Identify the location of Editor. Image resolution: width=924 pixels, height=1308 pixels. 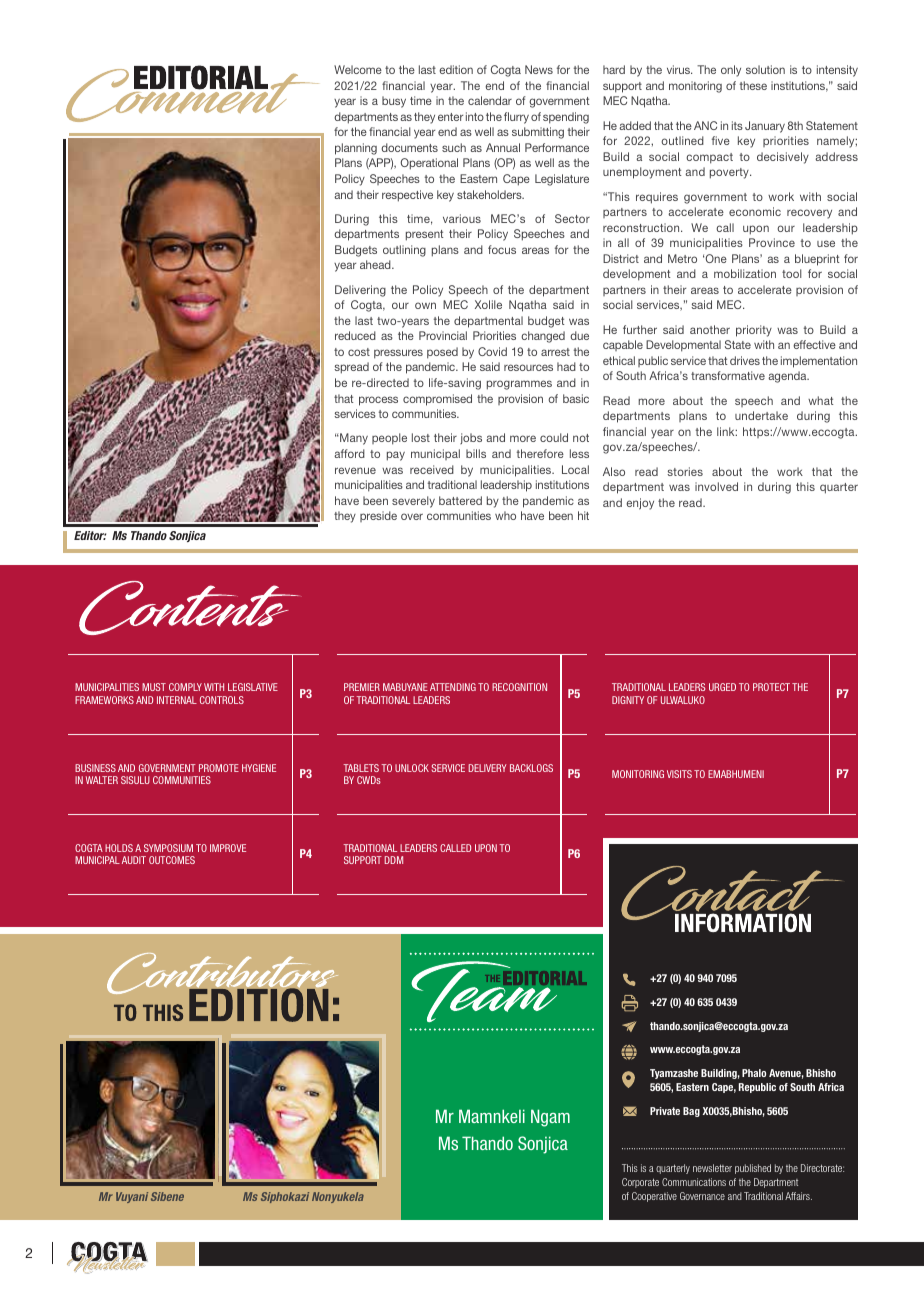
(90, 535).
